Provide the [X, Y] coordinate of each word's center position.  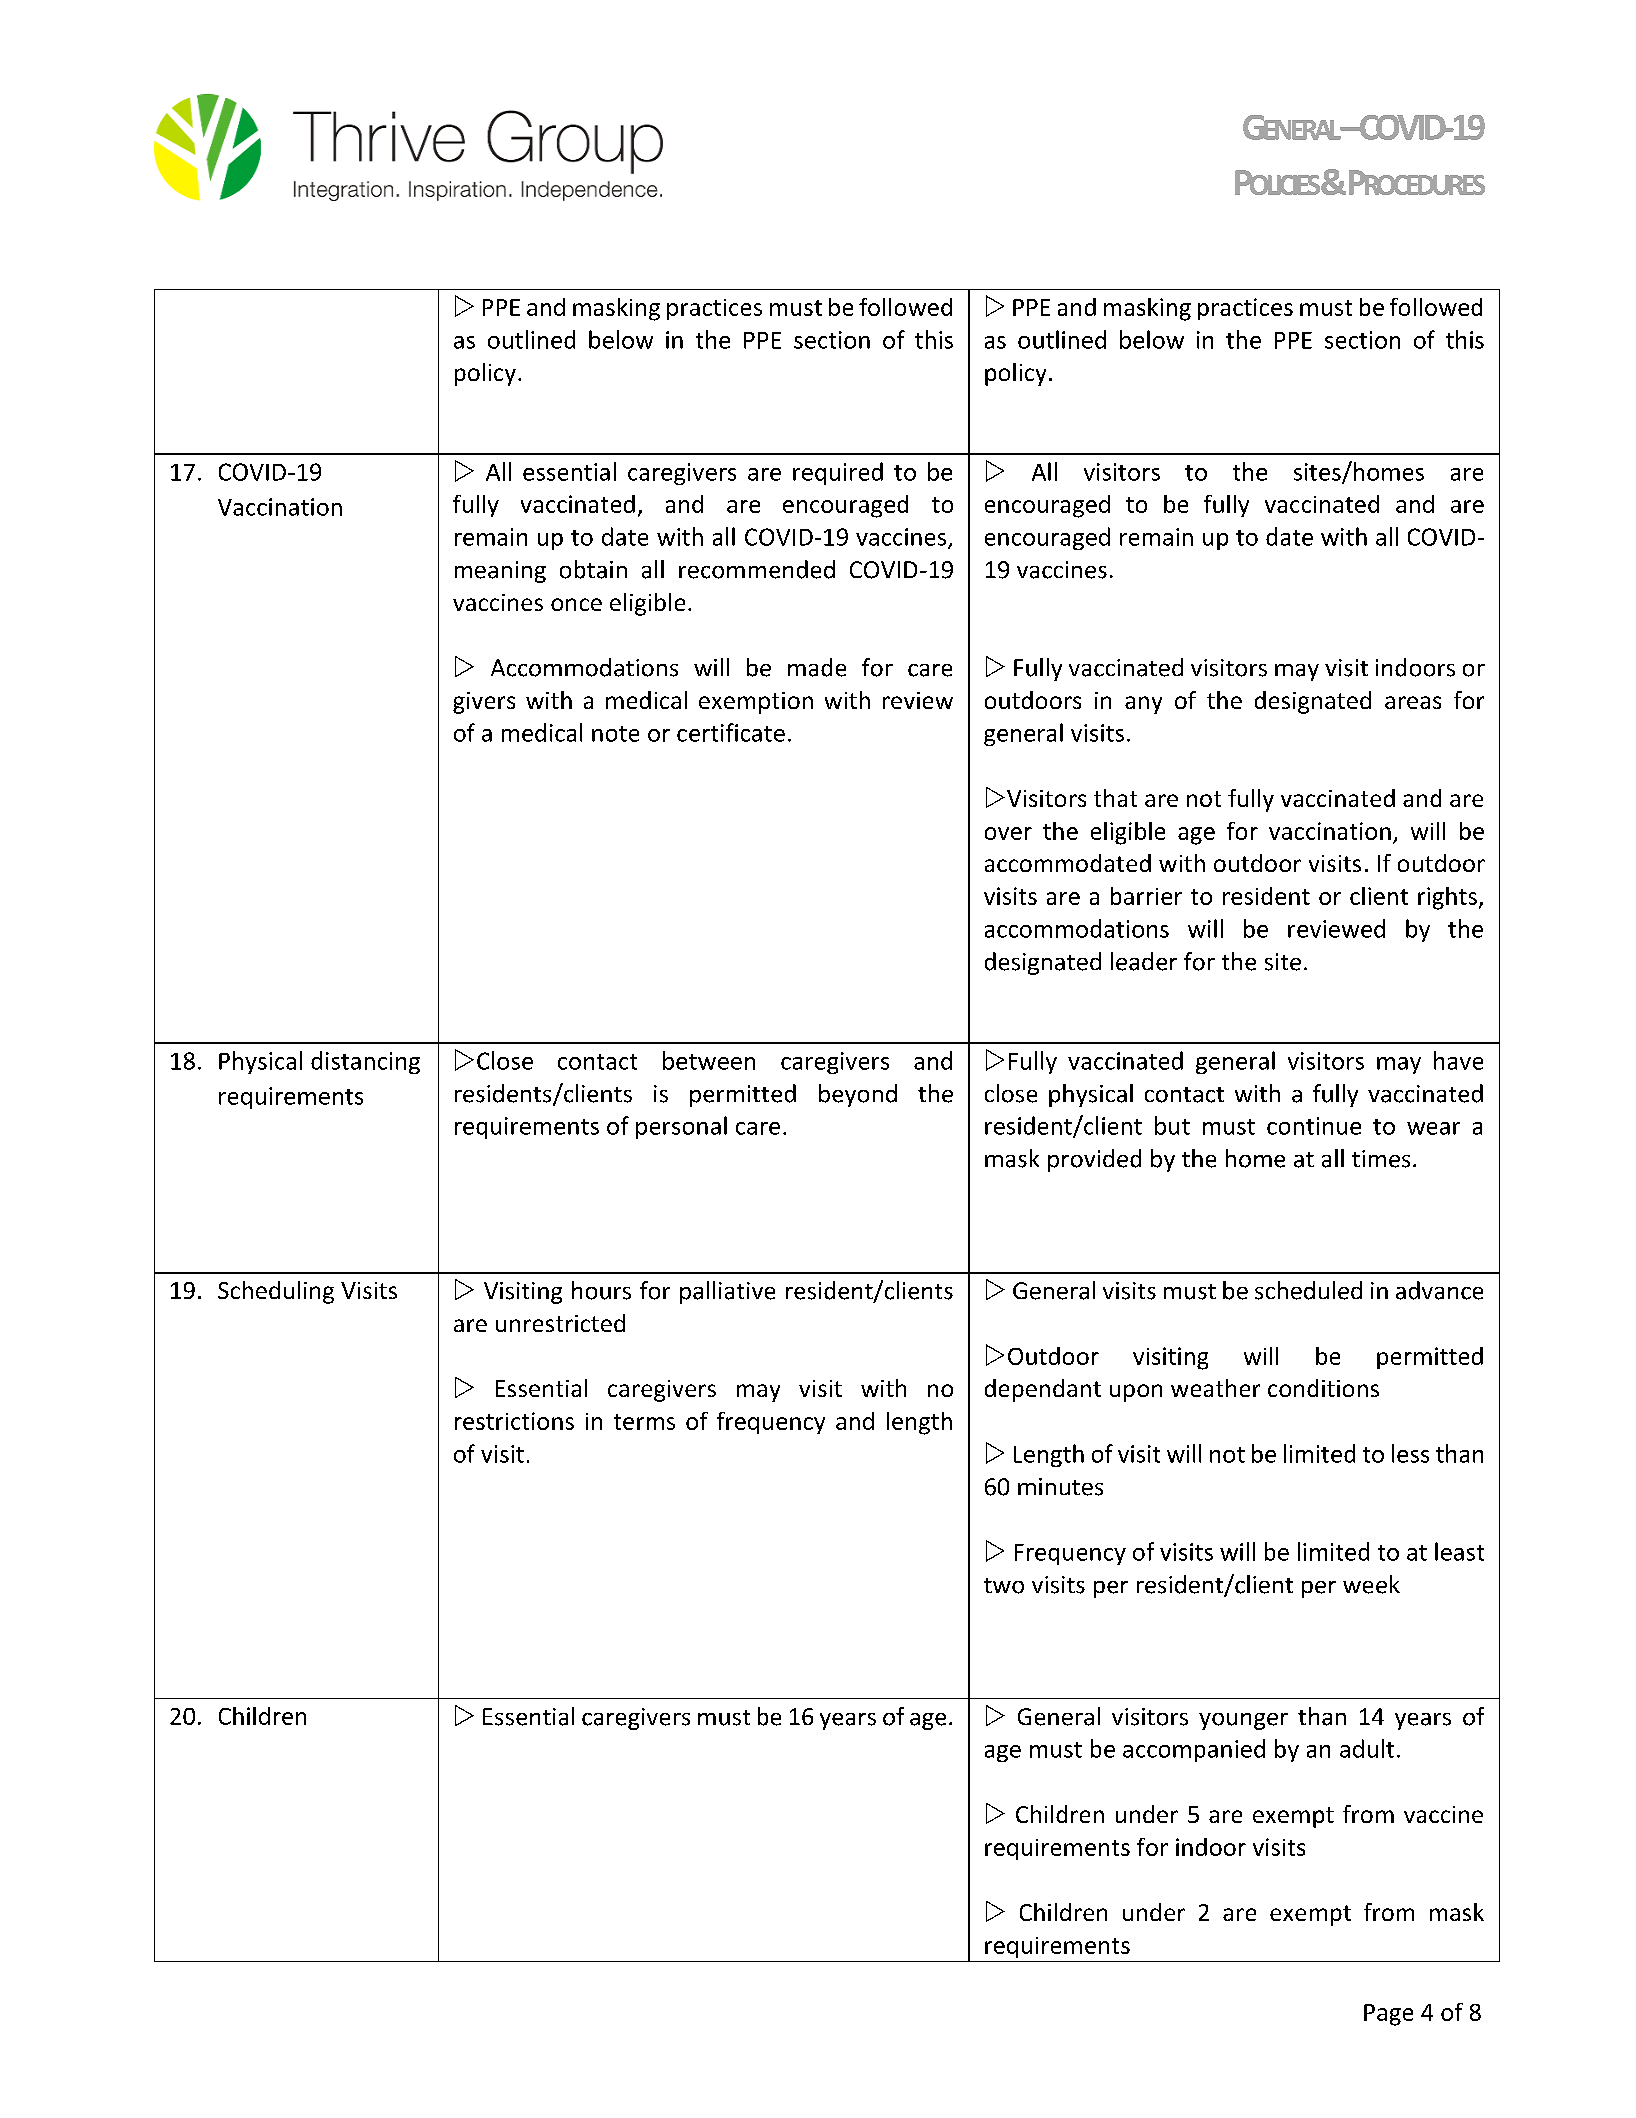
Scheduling [276, 1292]
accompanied [1194, 1750]
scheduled [1308, 1290]
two [1004, 1586]
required [838, 473]
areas [1413, 702]
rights [1447, 898]
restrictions [514, 1421]
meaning [500, 572]
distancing [365, 1062]
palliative [727, 1292]
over [1008, 833]
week [1371, 1584]
